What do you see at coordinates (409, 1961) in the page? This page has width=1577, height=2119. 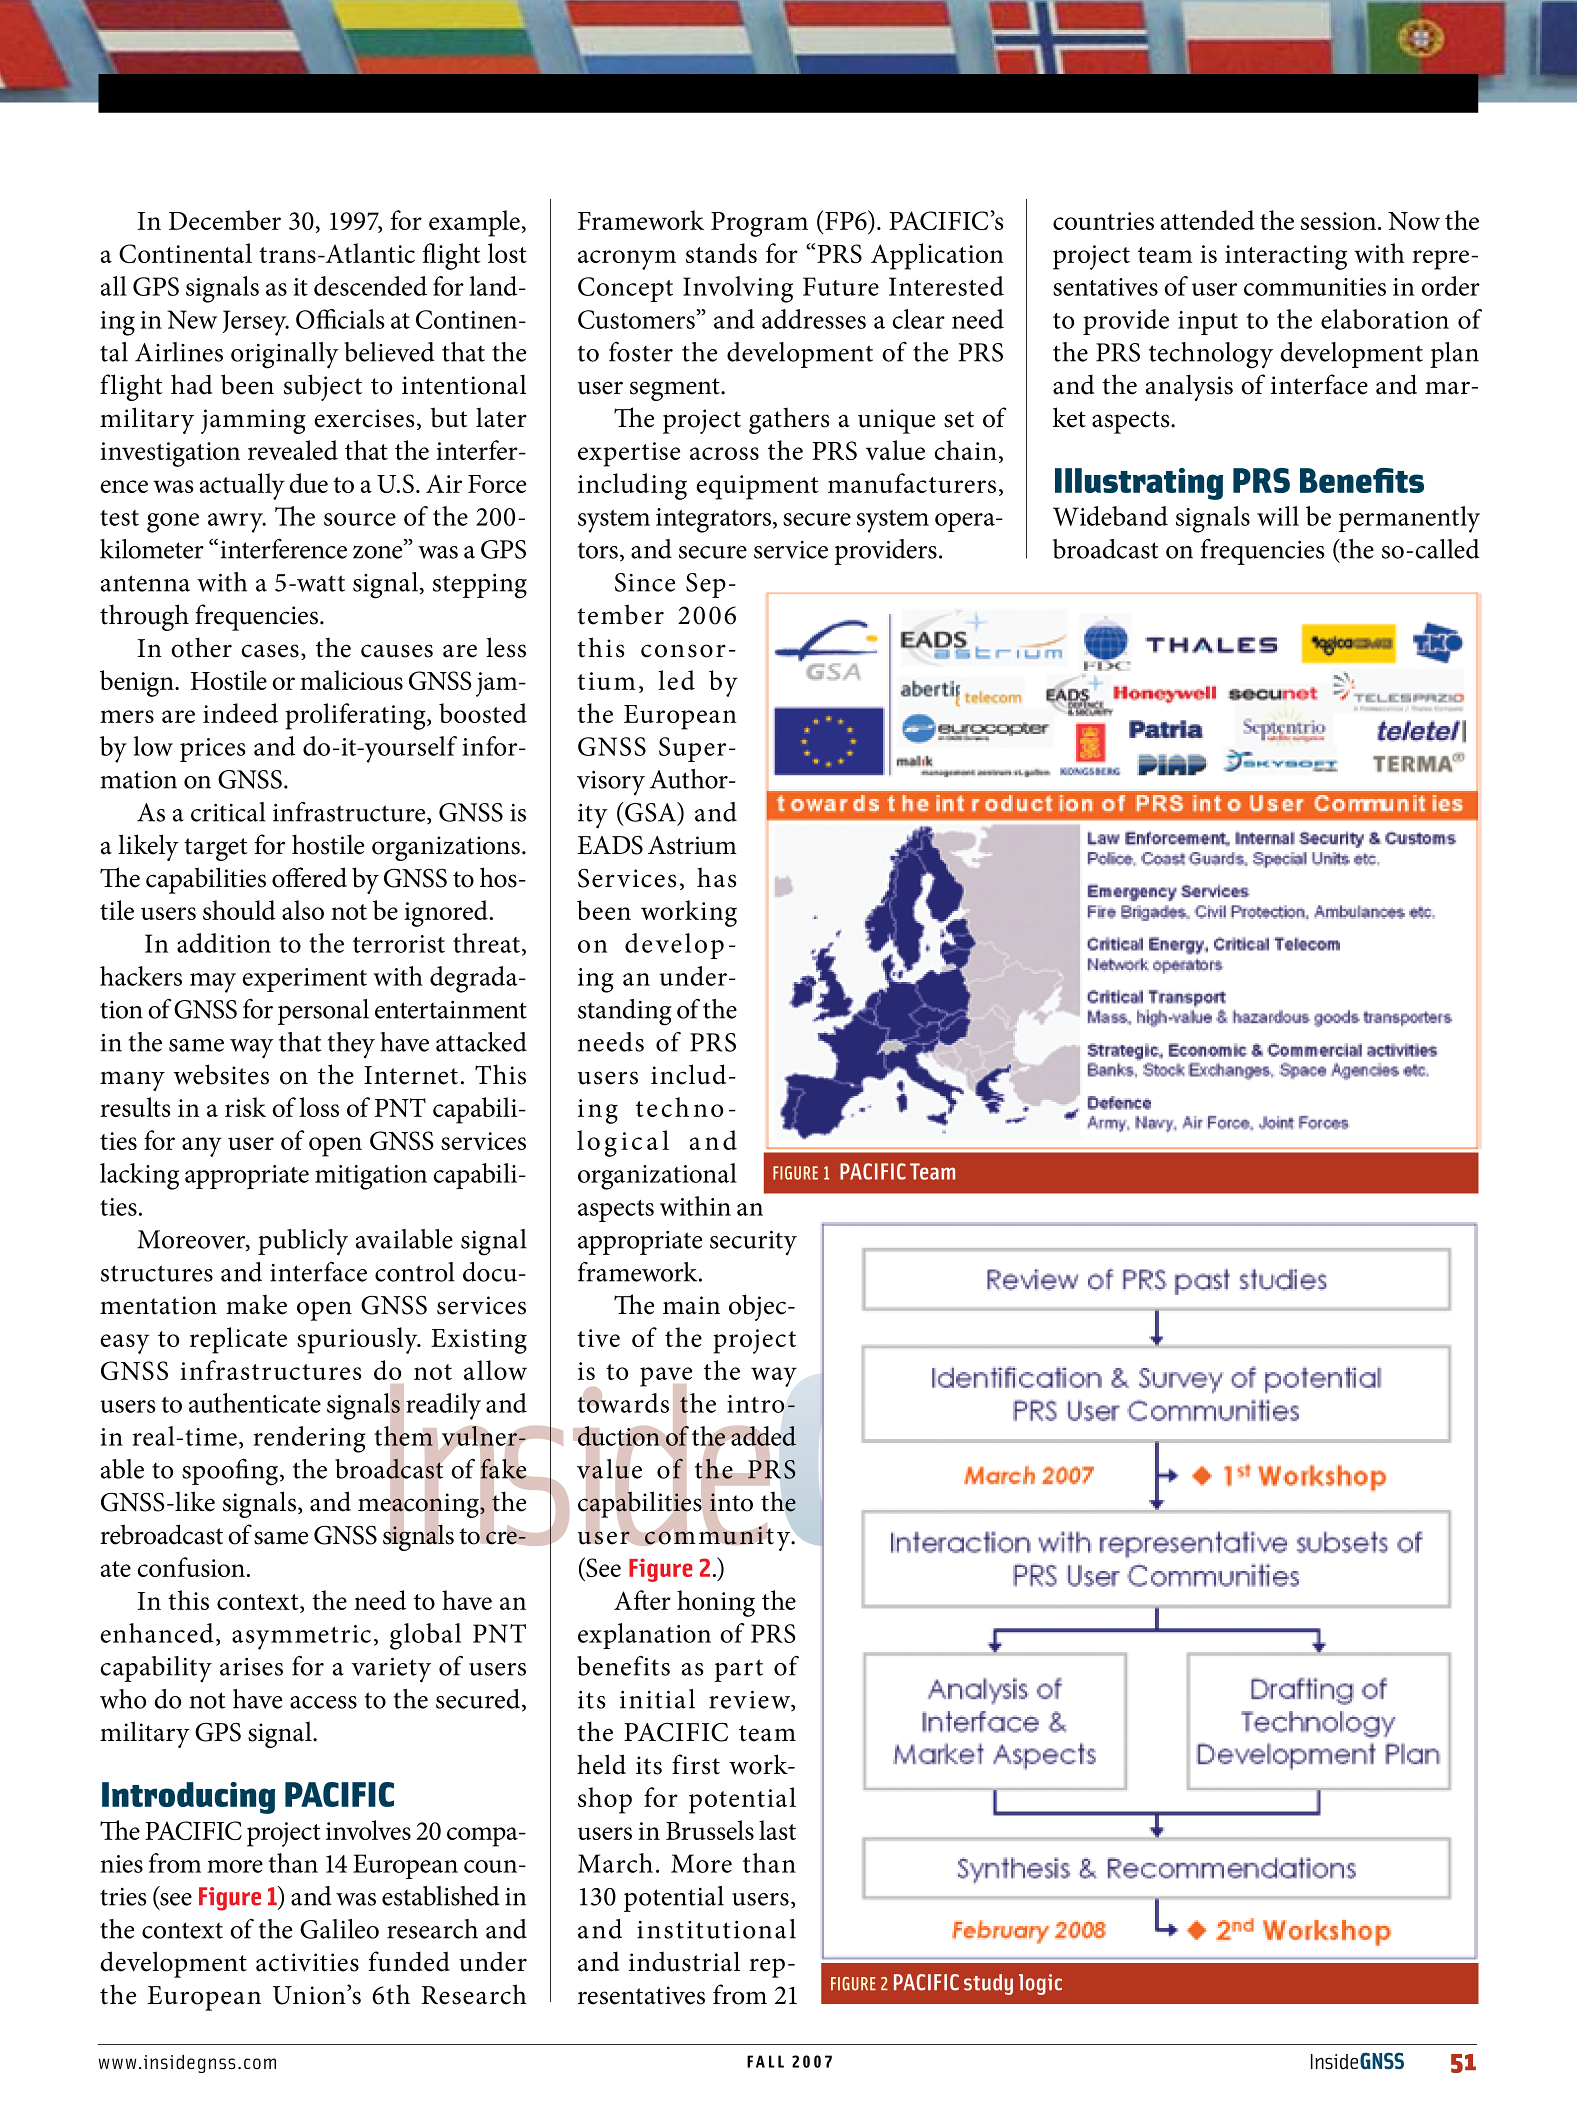 I see `funded` at bounding box center [409, 1961].
